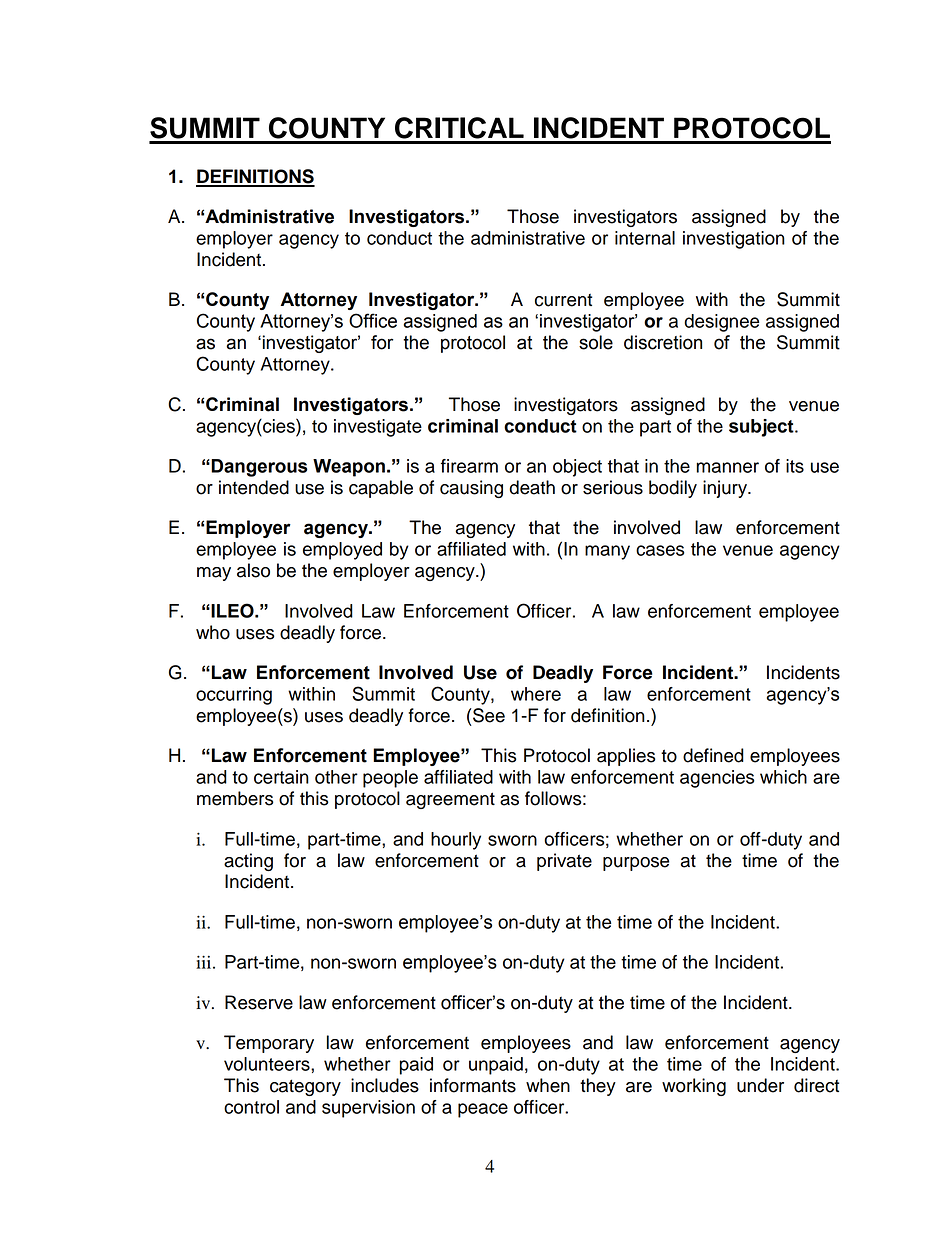 This screenshot has width=952, height=1233. What do you see at coordinates (728, 467) in the screenshot?
I see `manner` at bounding box center [728, 467].
